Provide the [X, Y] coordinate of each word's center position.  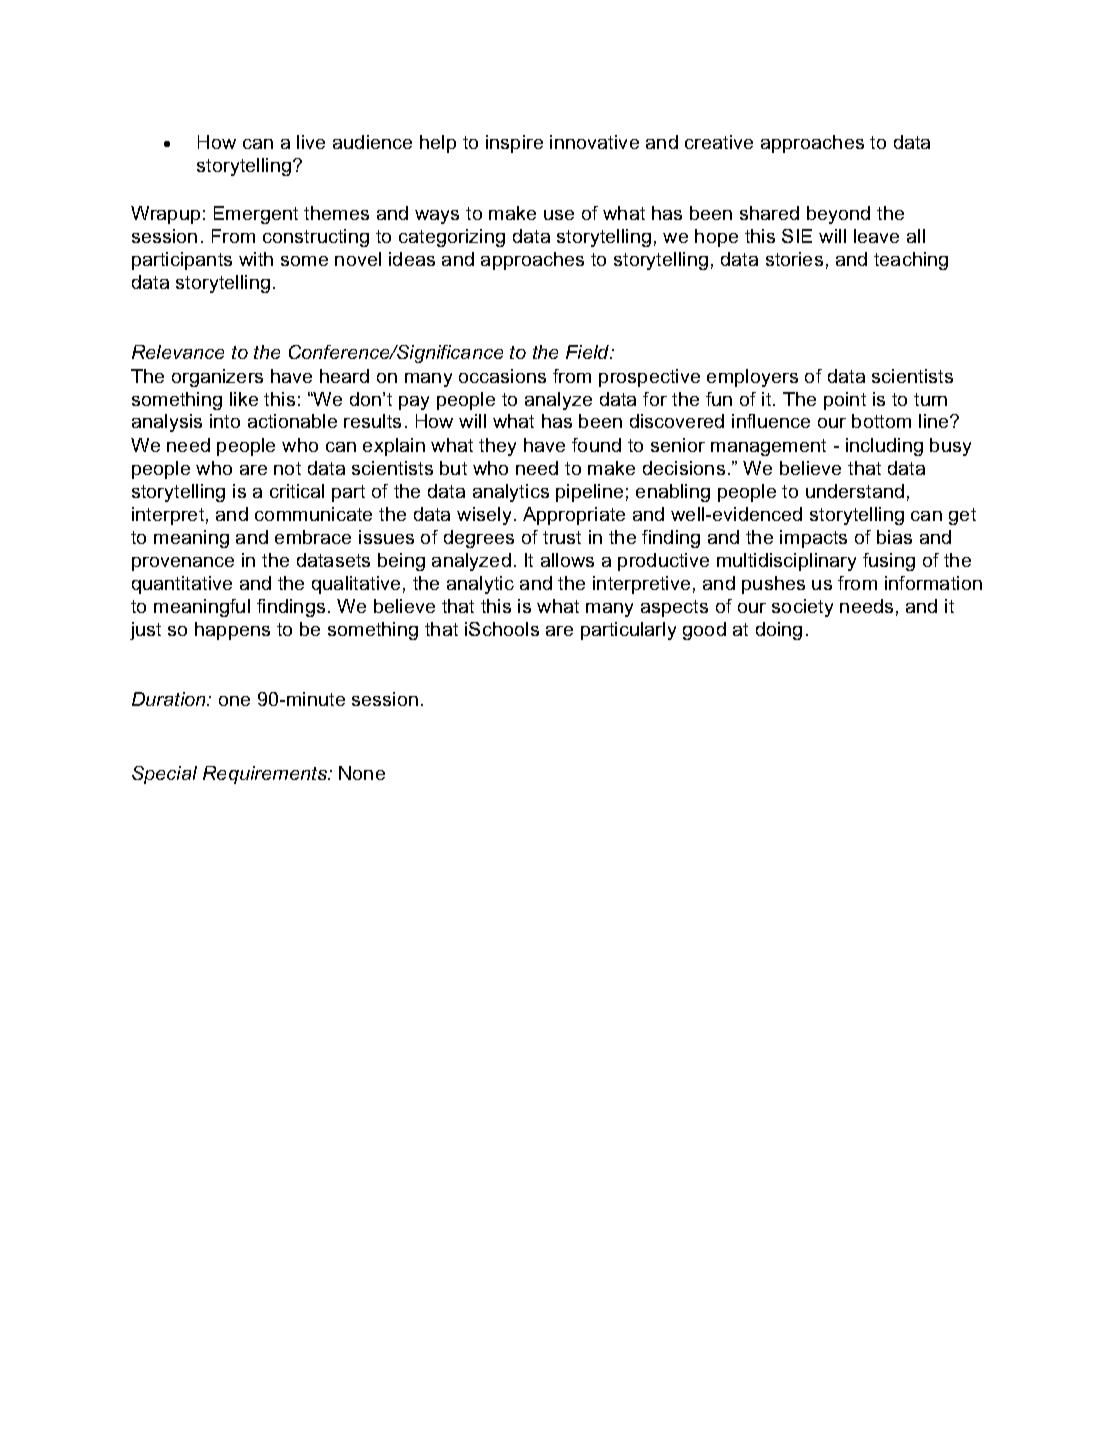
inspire [514, 144]
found [596, 445]
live [311, 142]
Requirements [266, 775]
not [287, 468]
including [884, 447]
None [362, 773]
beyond [838, 215]
